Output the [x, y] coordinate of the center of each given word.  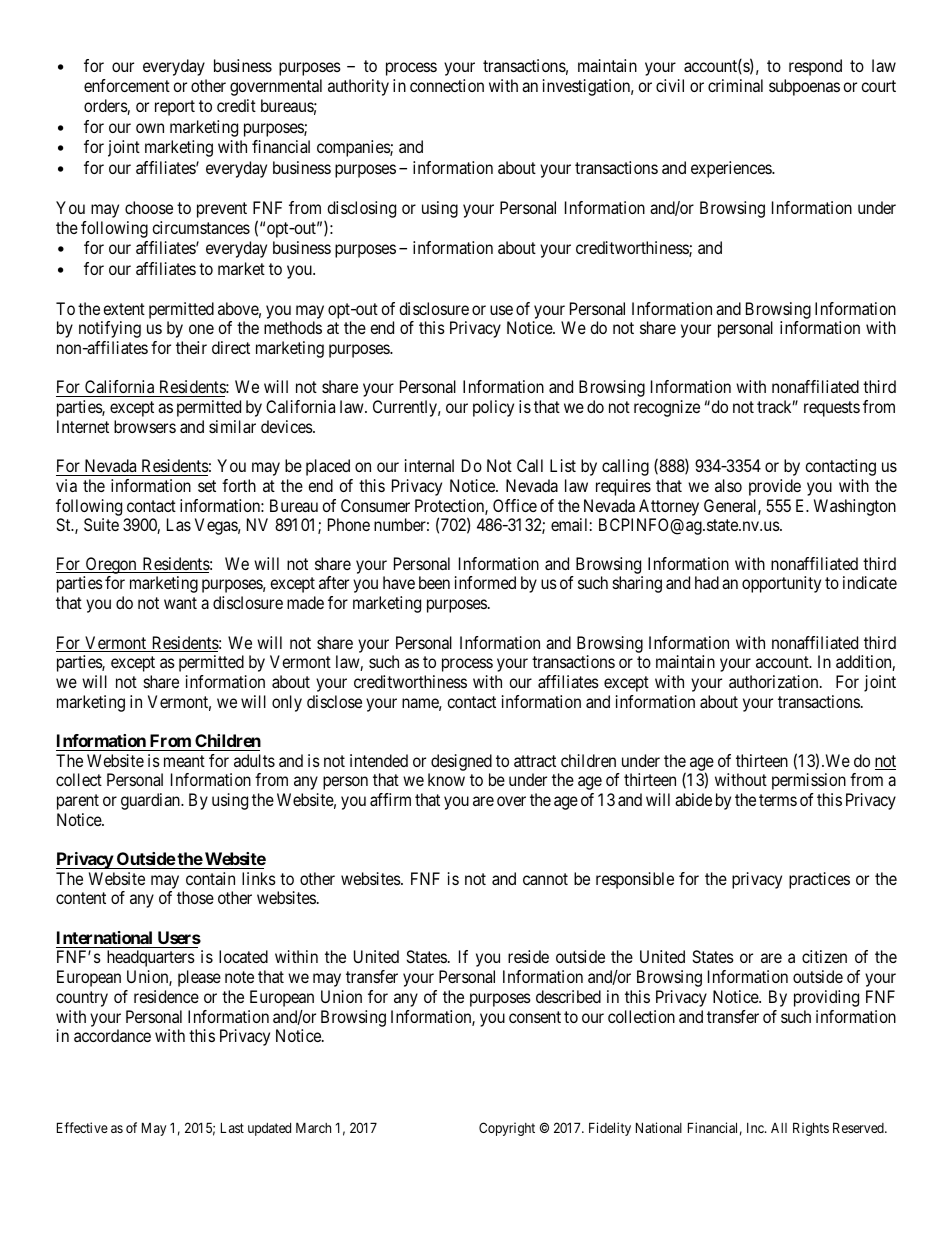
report [175, 108]
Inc [756, 1128]
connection [447, 85]
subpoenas [804, 87]
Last [232, 1127]
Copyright [507, 1129]
